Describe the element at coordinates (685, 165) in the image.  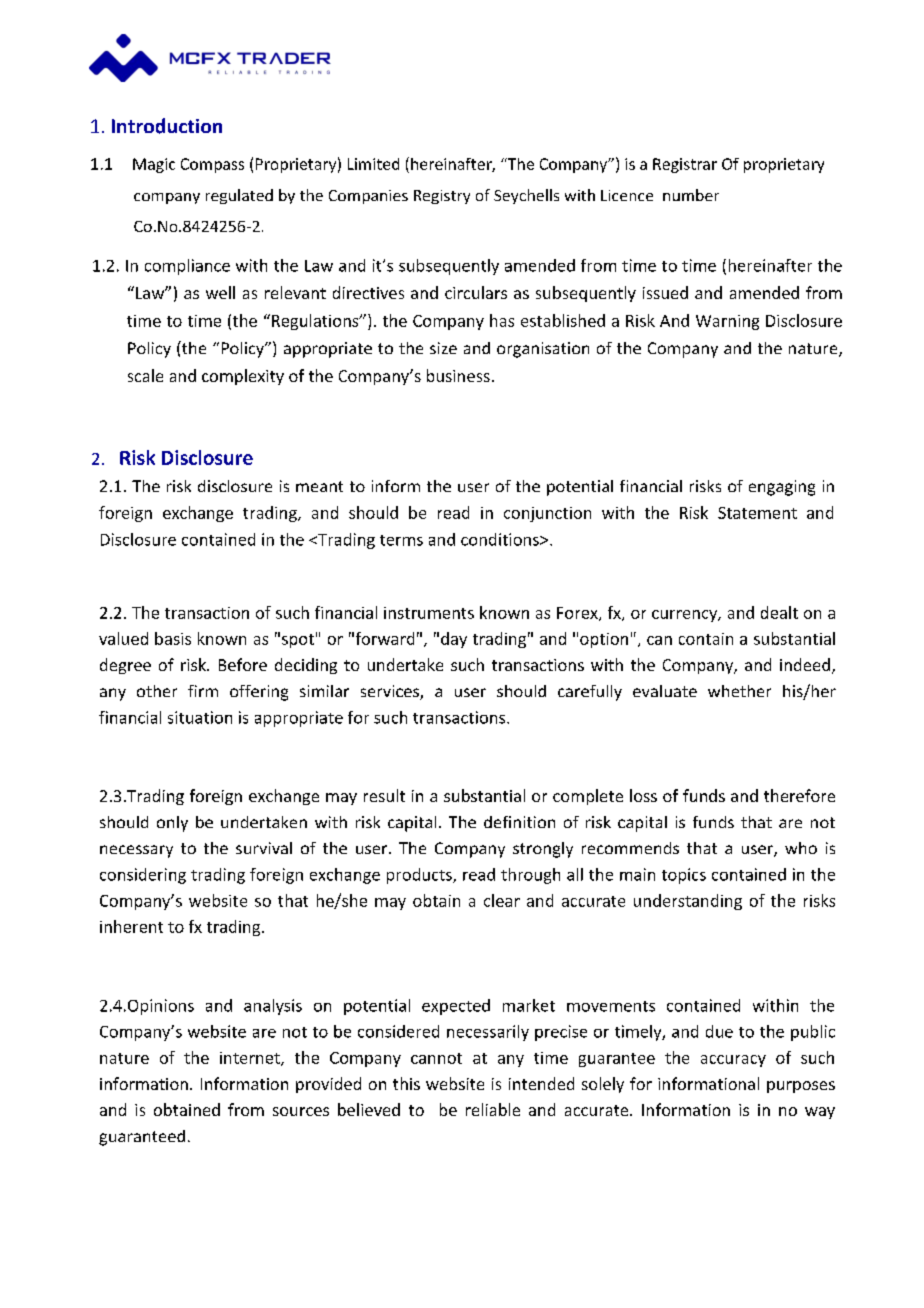
I see `Registrar` at that location.
